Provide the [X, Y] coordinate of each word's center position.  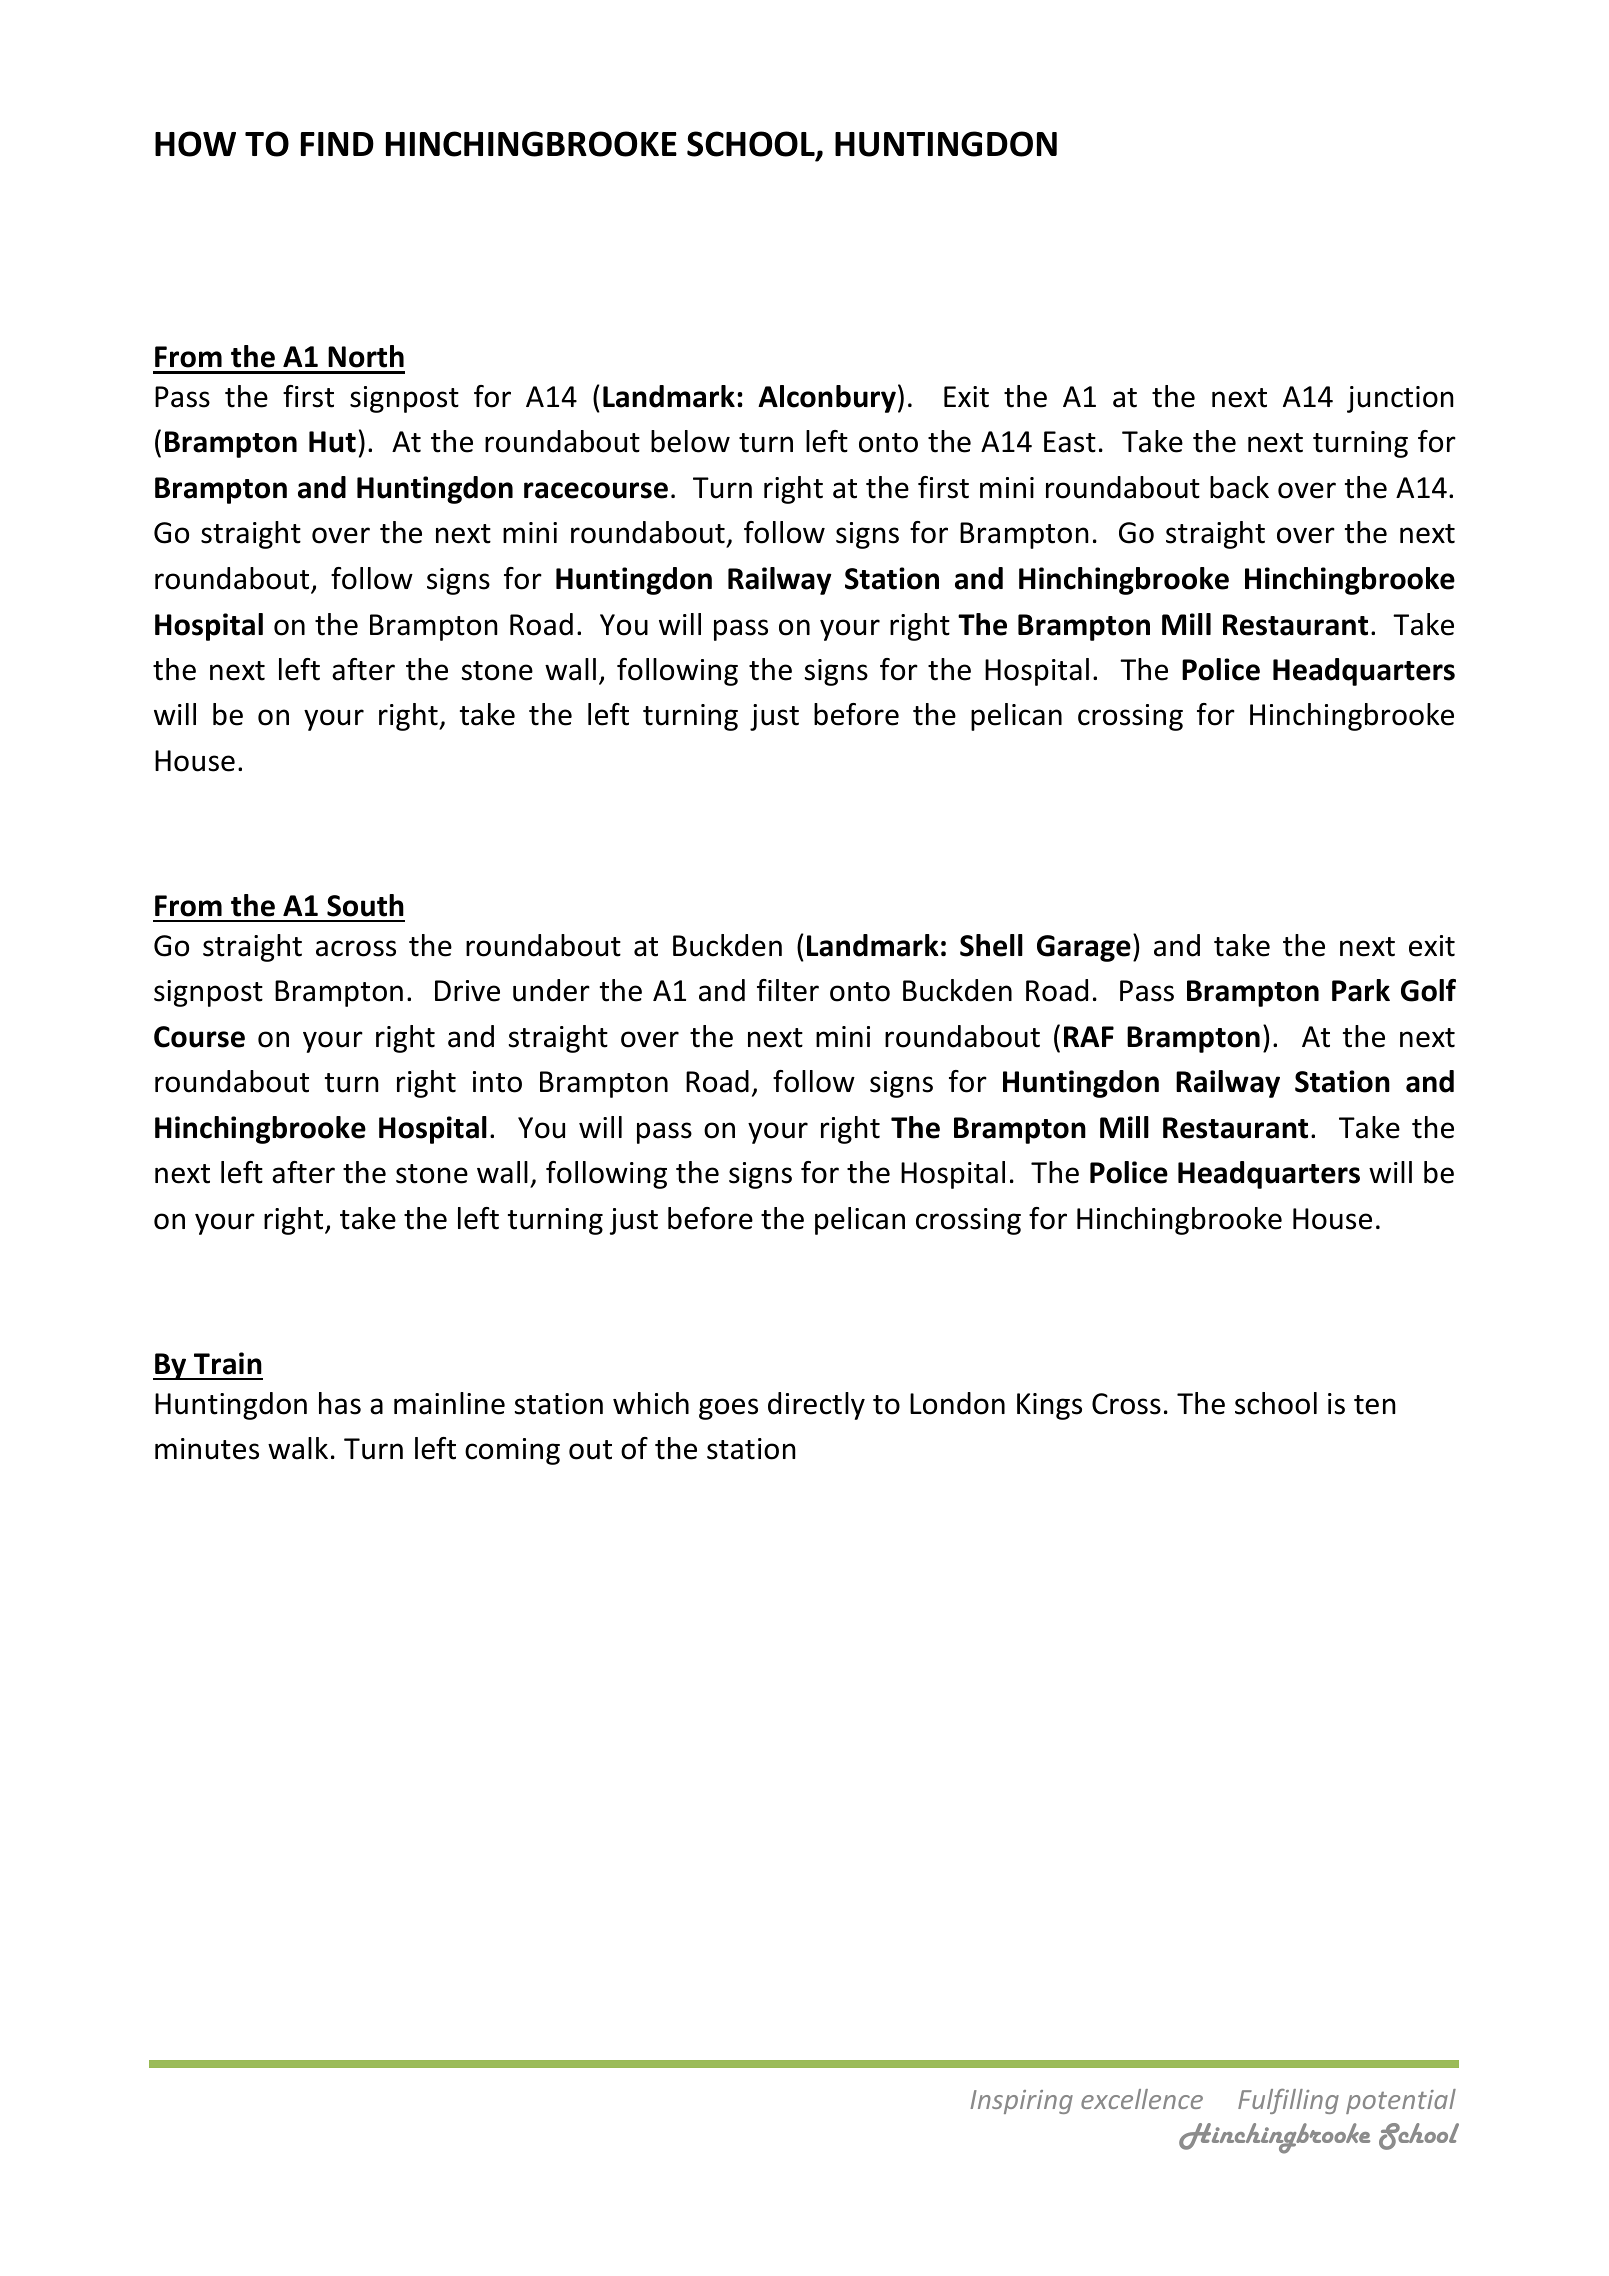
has [340, 1403]
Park [1361, 990]
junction [1400, 399]
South [365, 905]
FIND [337, 144]
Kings [1049, 1406]
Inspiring [1021, 2102]
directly [816, 1406]
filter [788, 990]
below [690, 441]
